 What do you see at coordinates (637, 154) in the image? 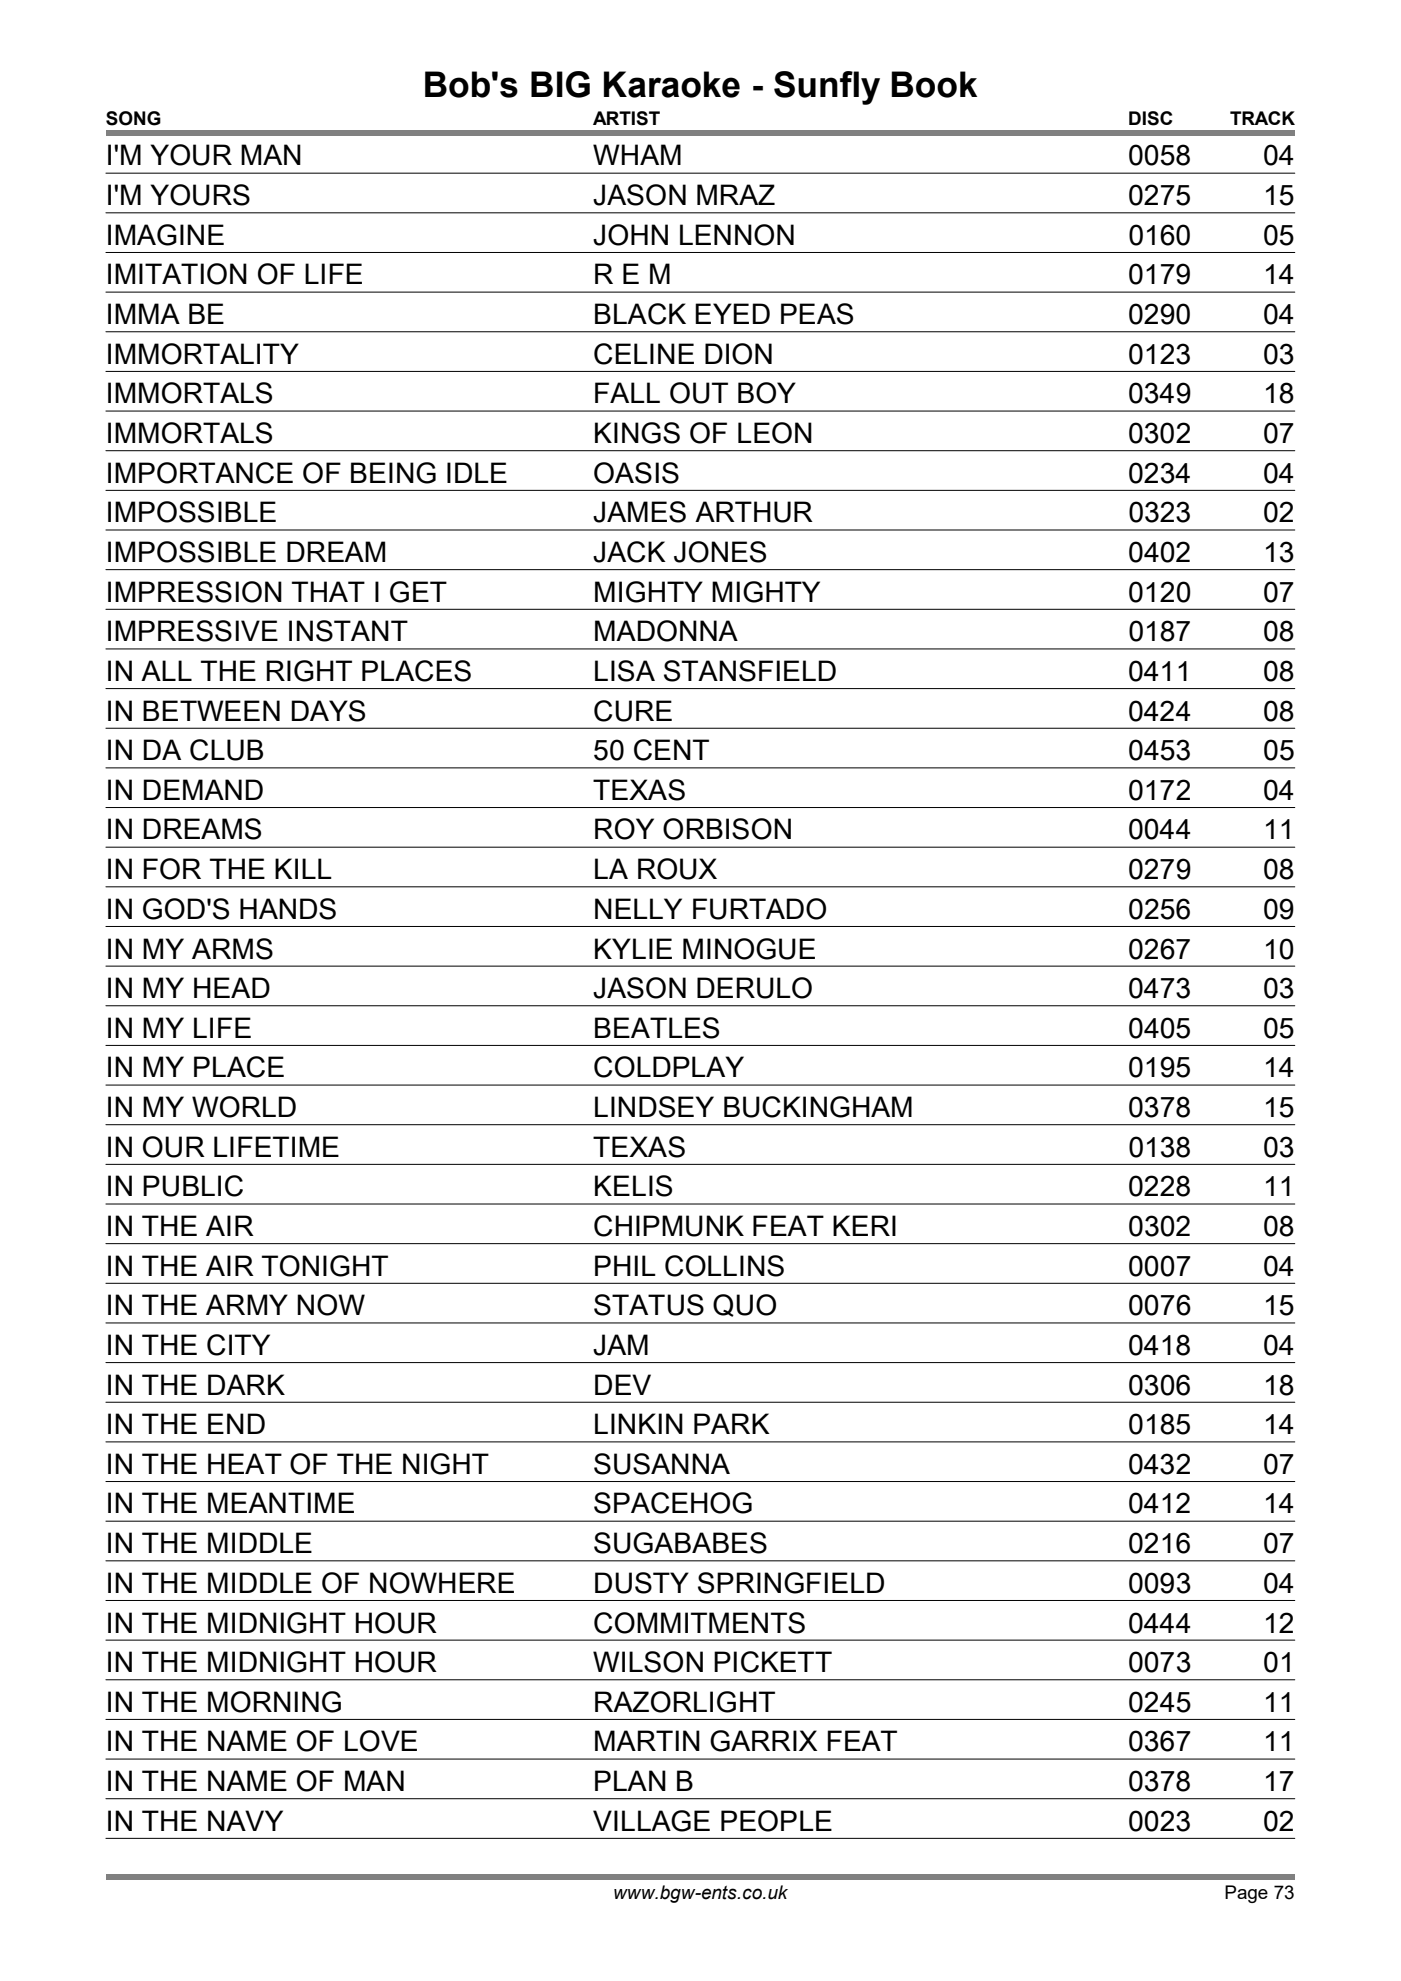
I see `WHAM` at bounding box center [637, 154].
